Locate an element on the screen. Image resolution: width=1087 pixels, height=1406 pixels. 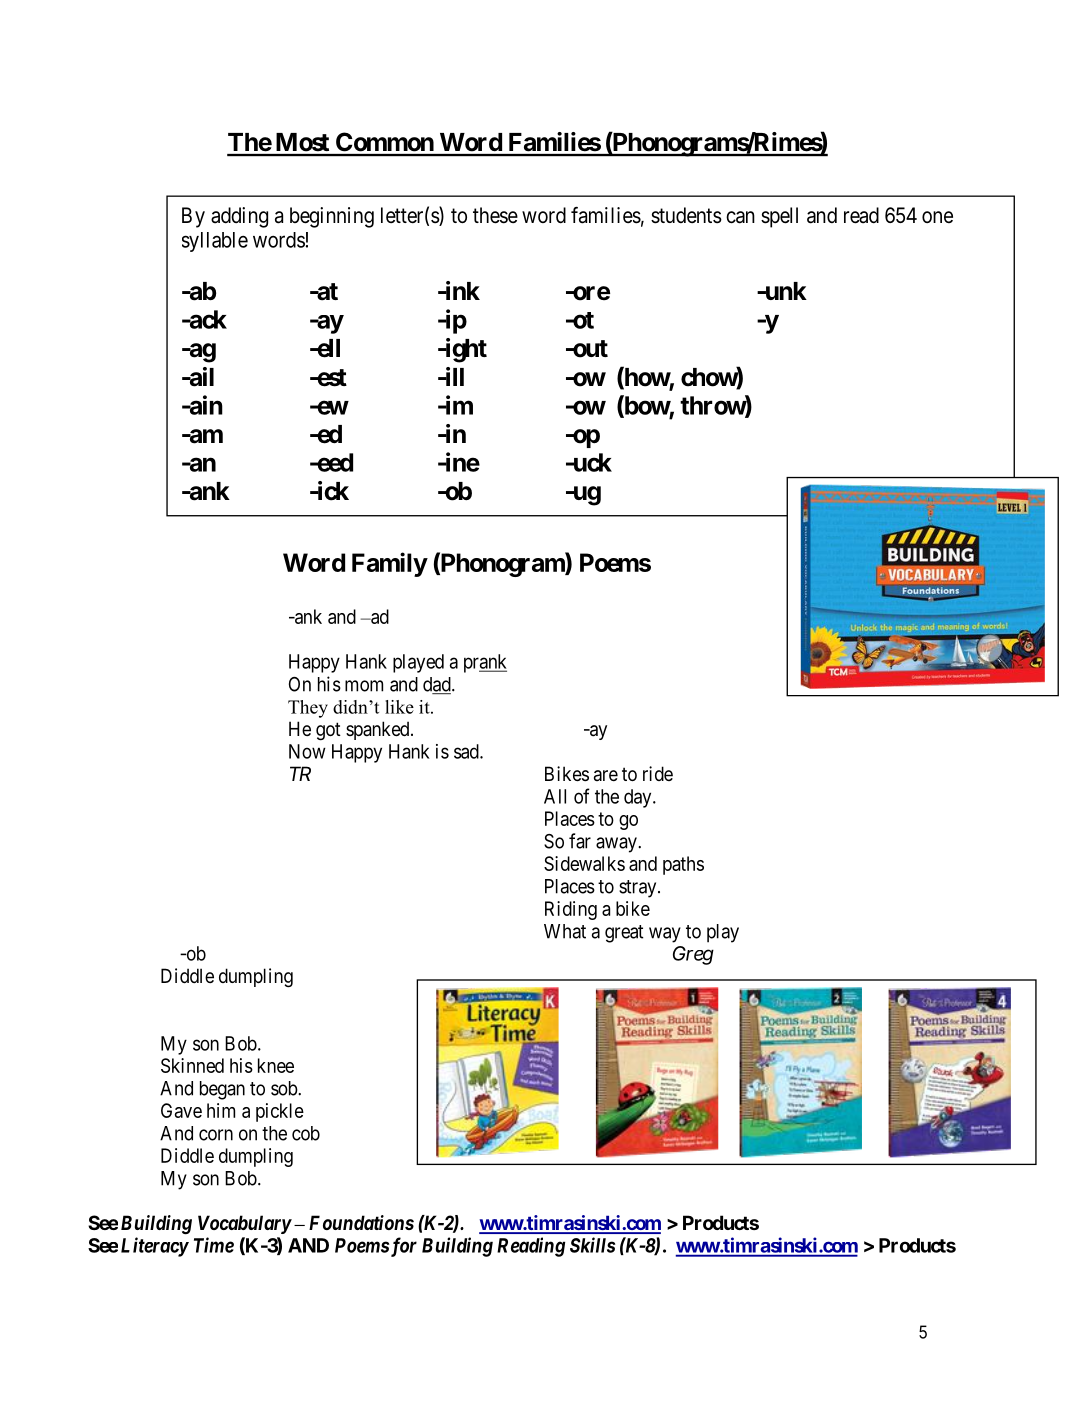
ride is located at coordinates (658, 773).
